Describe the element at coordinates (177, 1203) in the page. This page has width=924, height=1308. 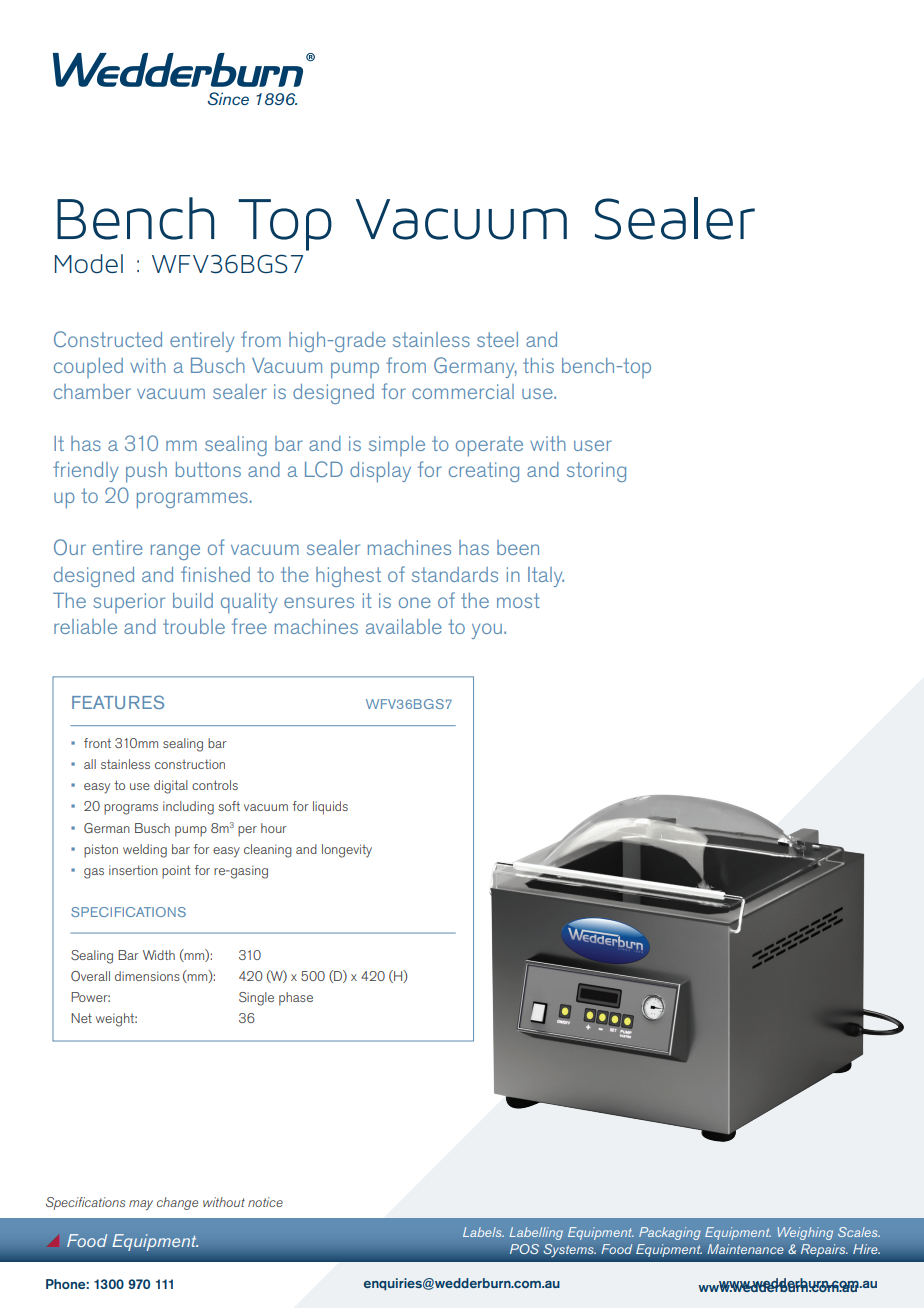
I see `change` at that location.
